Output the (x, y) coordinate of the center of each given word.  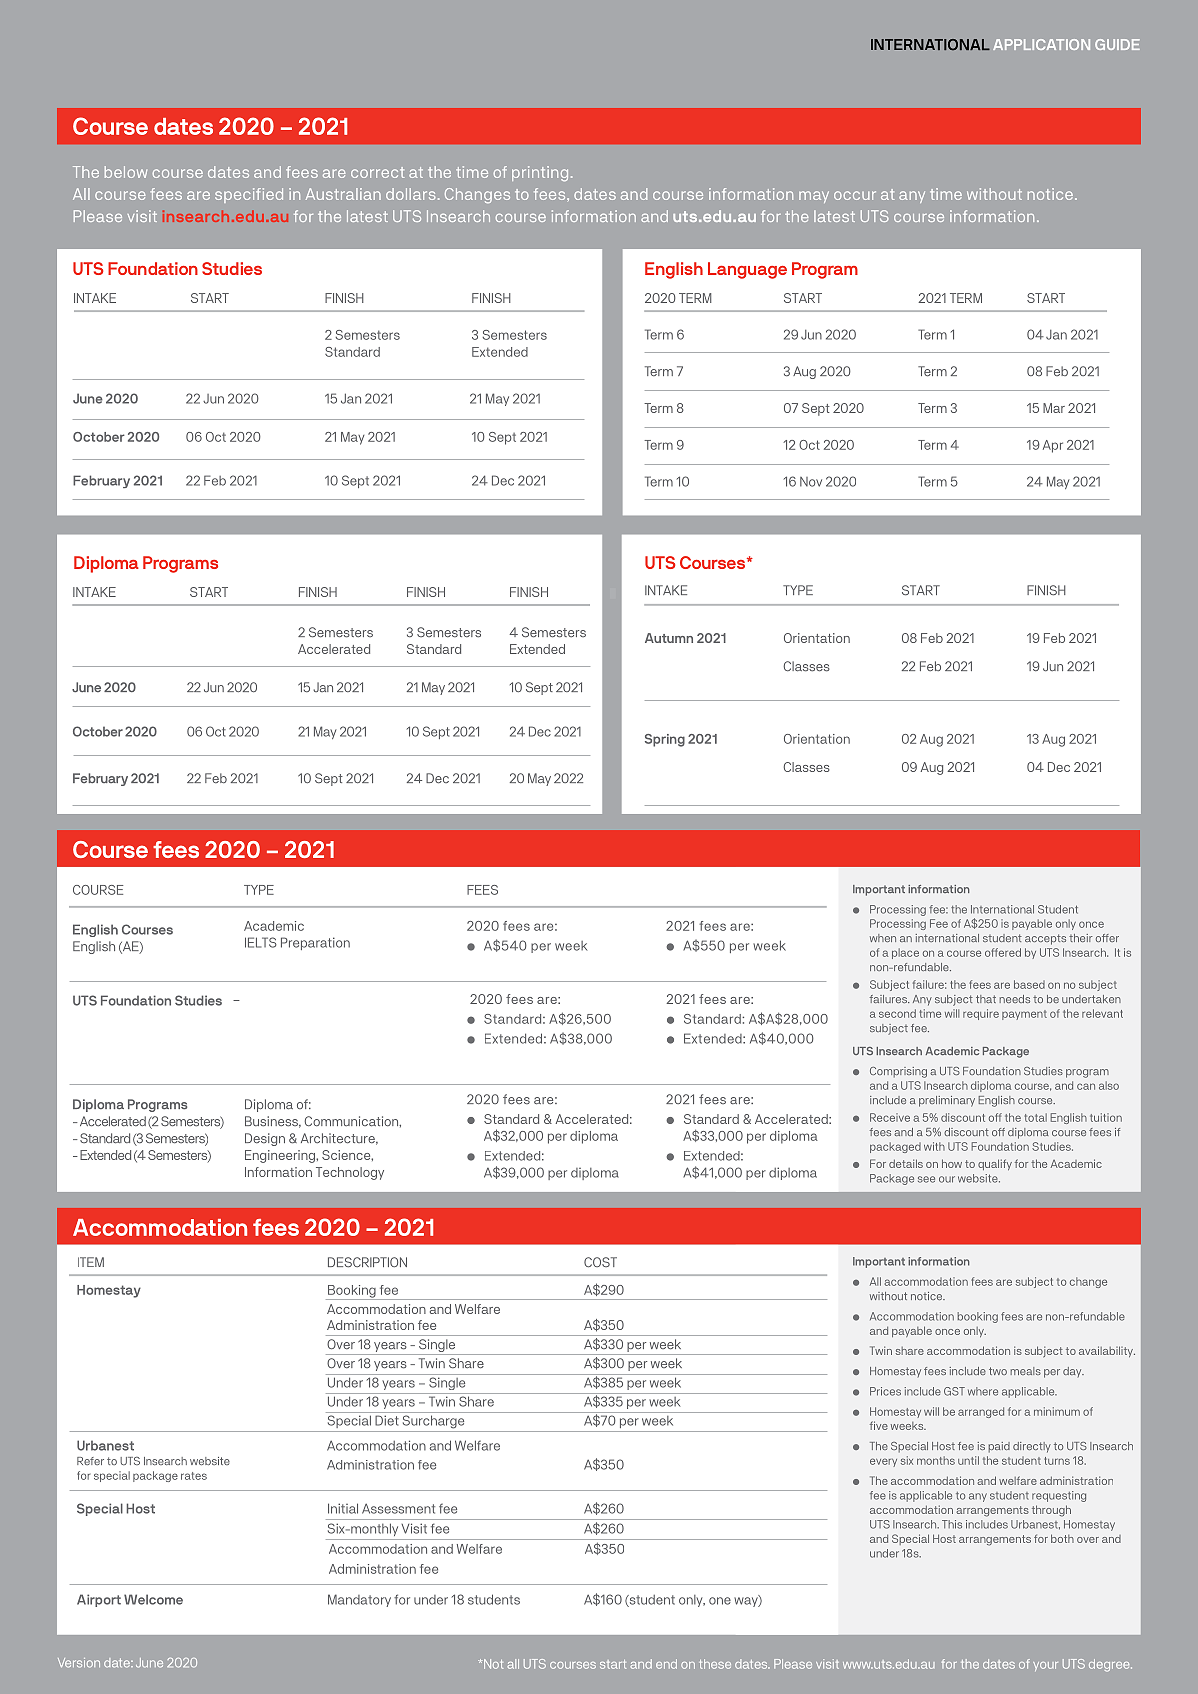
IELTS (261, 942)
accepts (1045, 939)
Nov (811, 482)
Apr (1053, 446)
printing (540, 173)
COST (600, 1262)
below (126, 172)
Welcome (153, 1599)
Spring (665, 740)
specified (249, 195)
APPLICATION (1041, 44)
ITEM (91, 1262)
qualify (995, 1164)
